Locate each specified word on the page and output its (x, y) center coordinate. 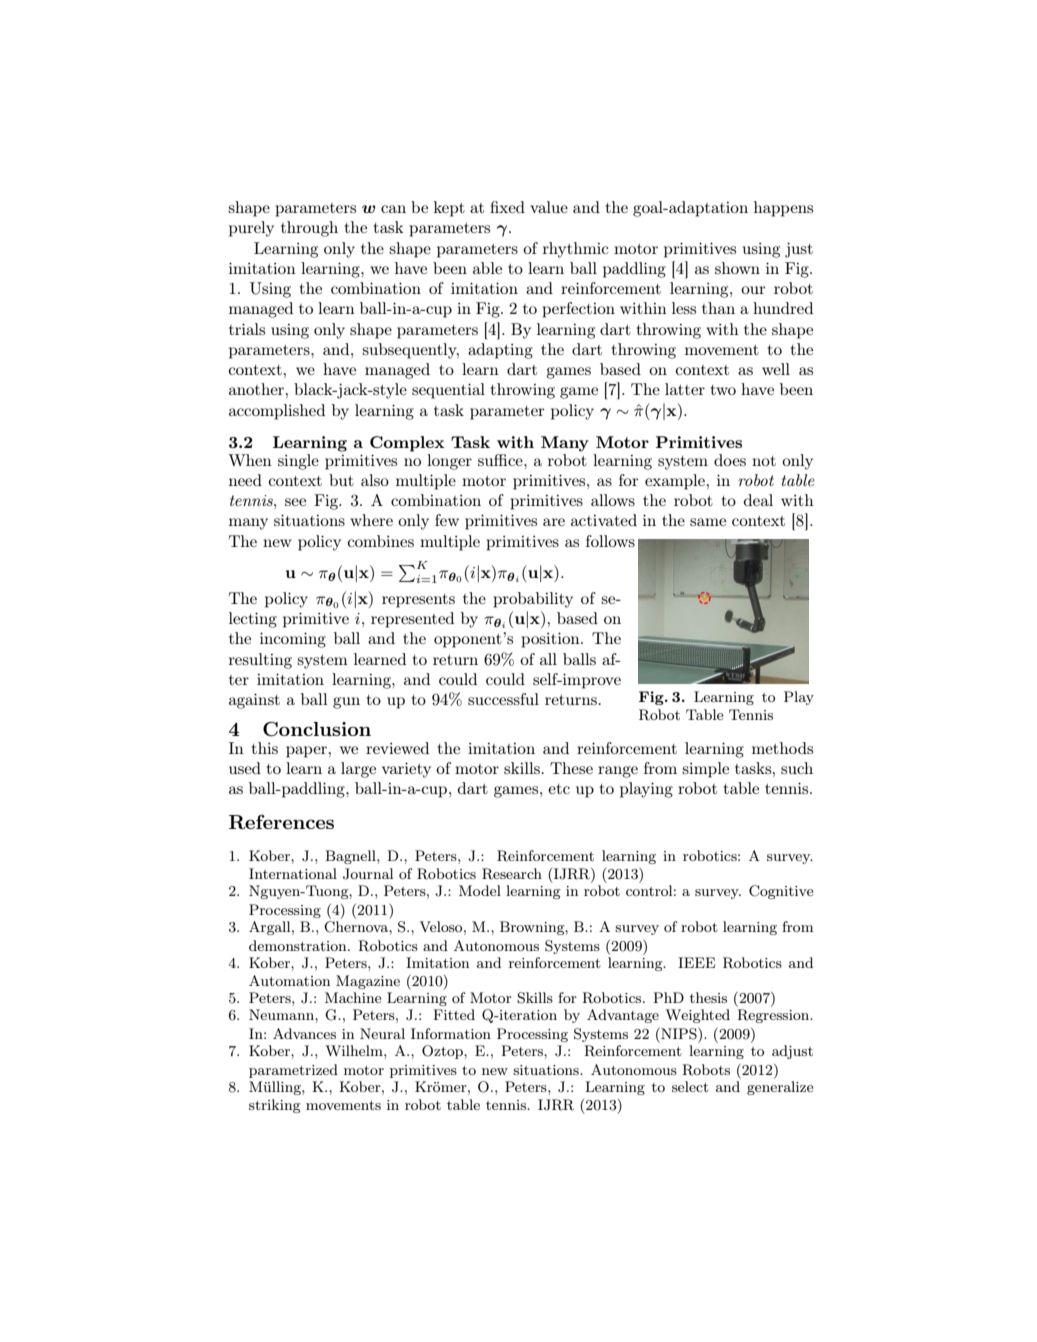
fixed (507, 207)
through (309, 229)
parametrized (293, 1071)
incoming (293, 640)
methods (782, 748)
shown (737, 268)
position (552, 640)
